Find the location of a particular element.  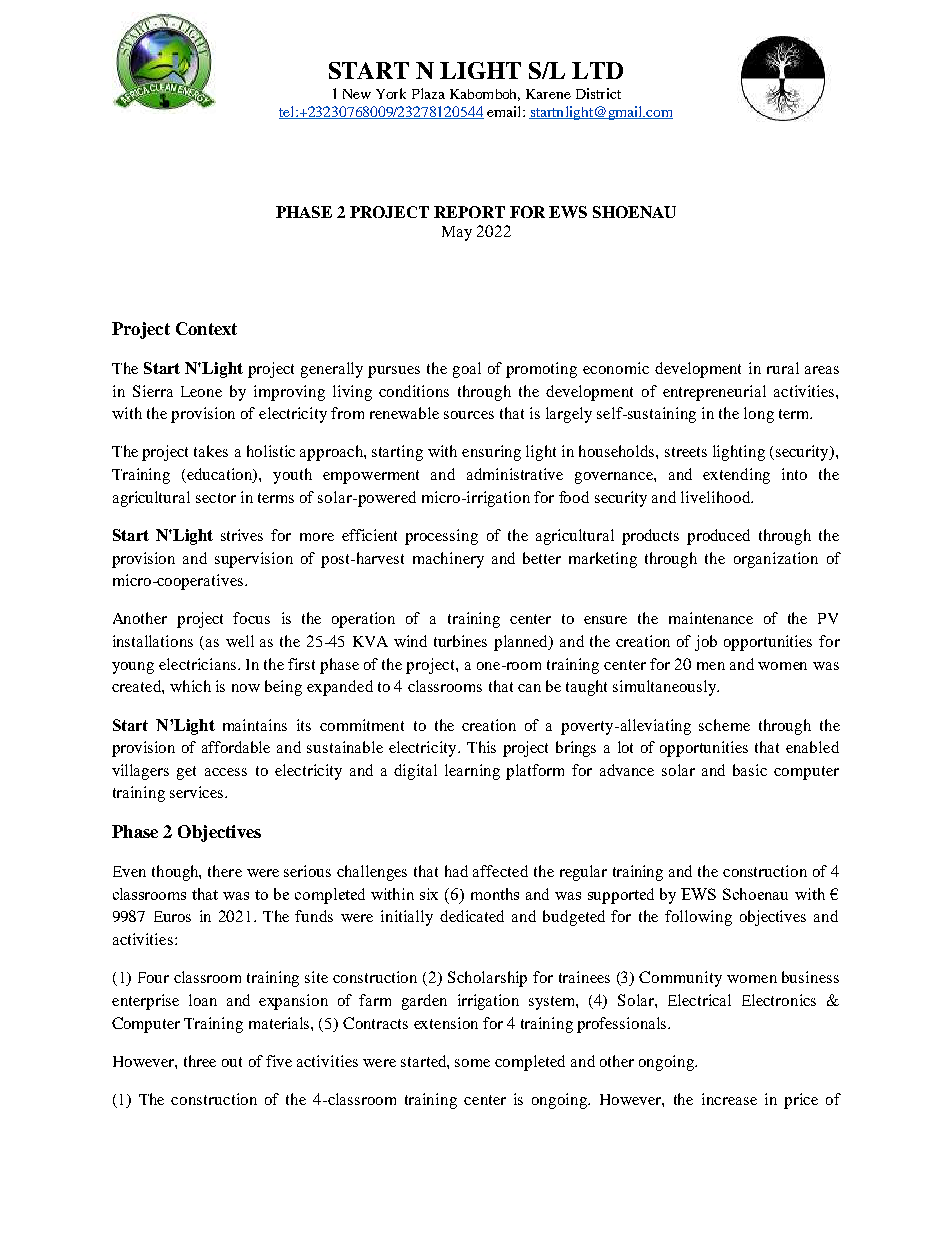

some is located at coordinates (472, 1063).
